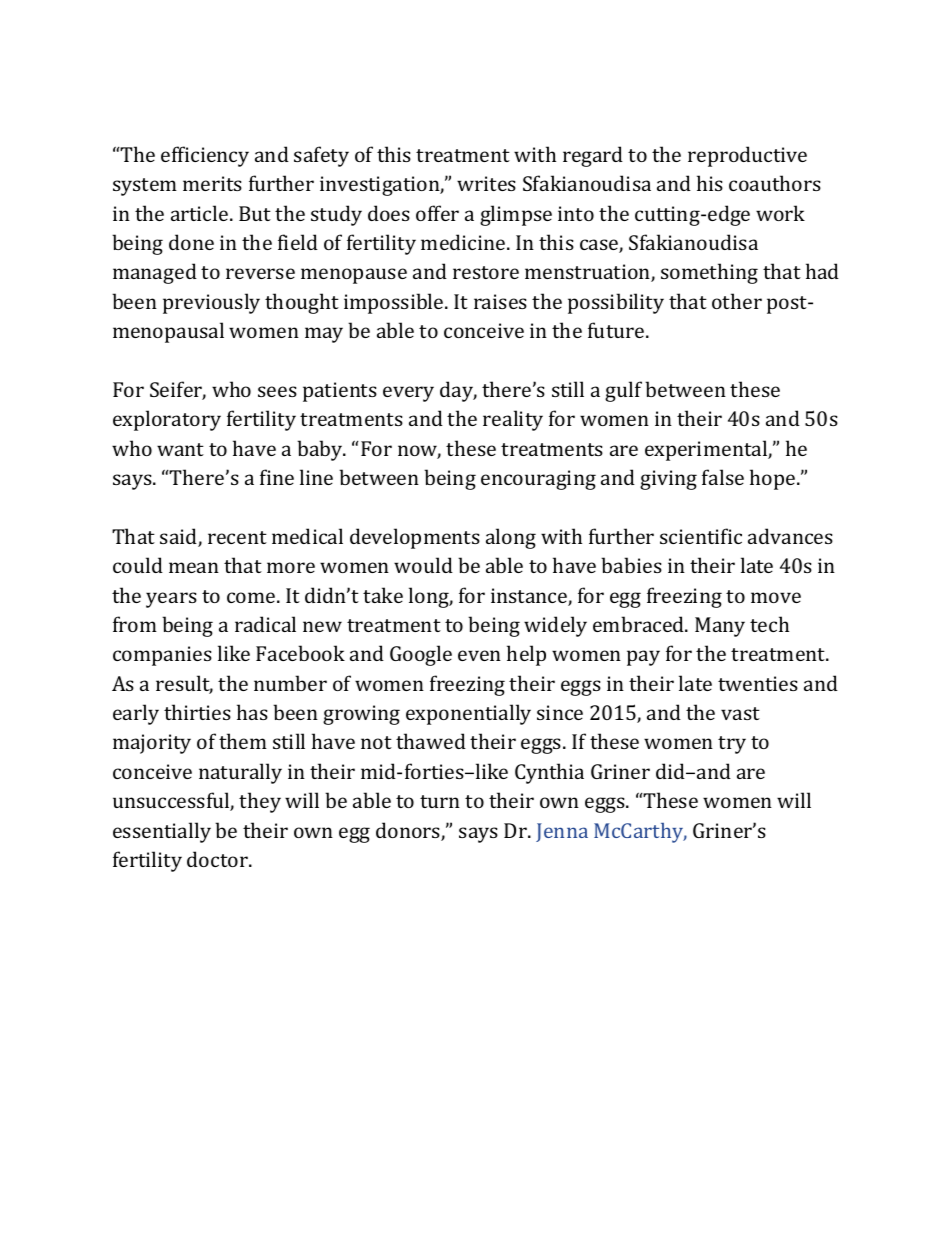 The height and width of the screenshot is (1233, 952). Describe the element at coordinates (720, 627) in the screenshot. I see `Many` at that location.
